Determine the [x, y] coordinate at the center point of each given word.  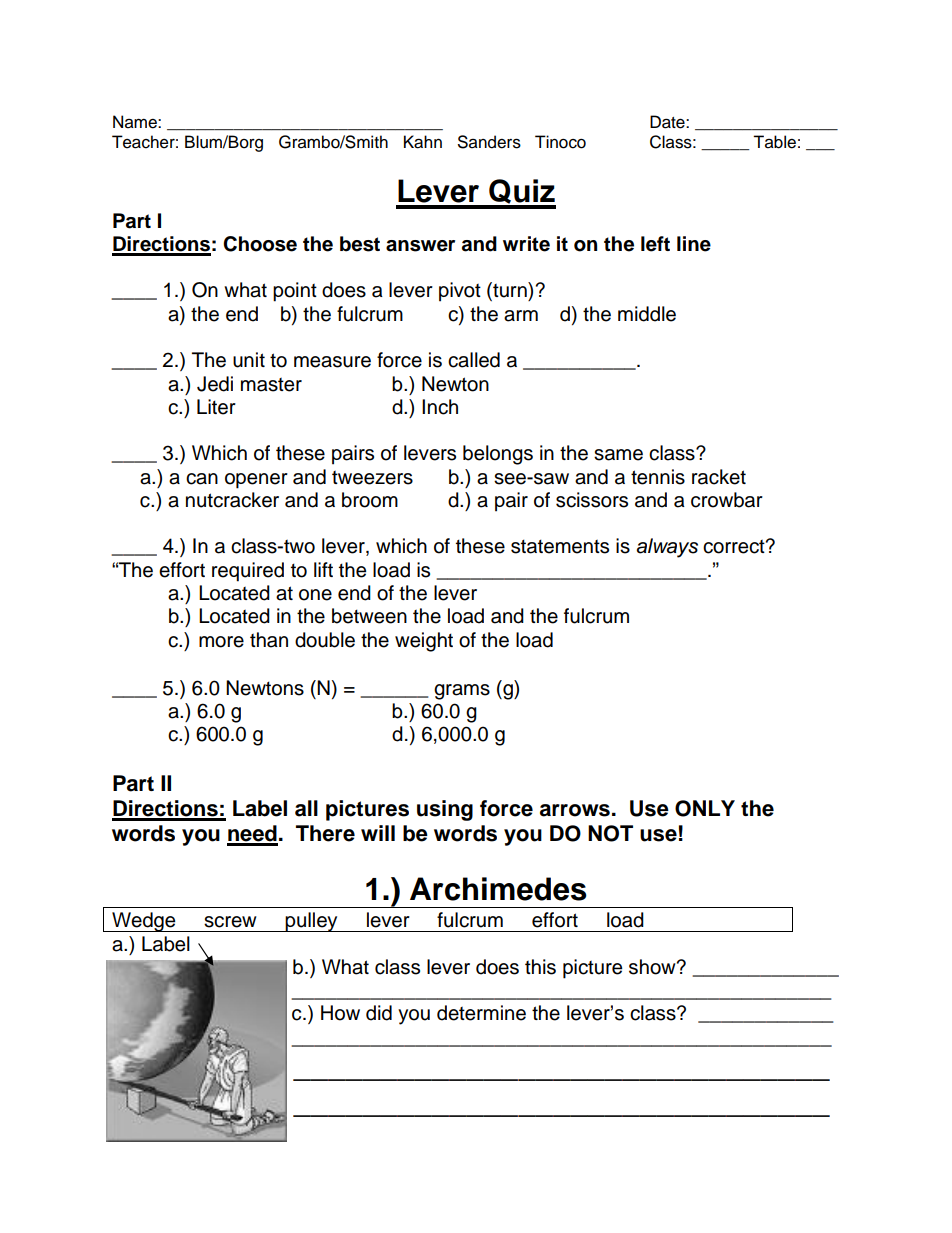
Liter [216, 407]
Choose [260, 244]
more [221, 642]
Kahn [423, 142]
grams [462, 692]
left [655, 244]
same [618, 455]
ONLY [705, 808]
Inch [440, 407]
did [379, 1013]
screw [230, 922]
